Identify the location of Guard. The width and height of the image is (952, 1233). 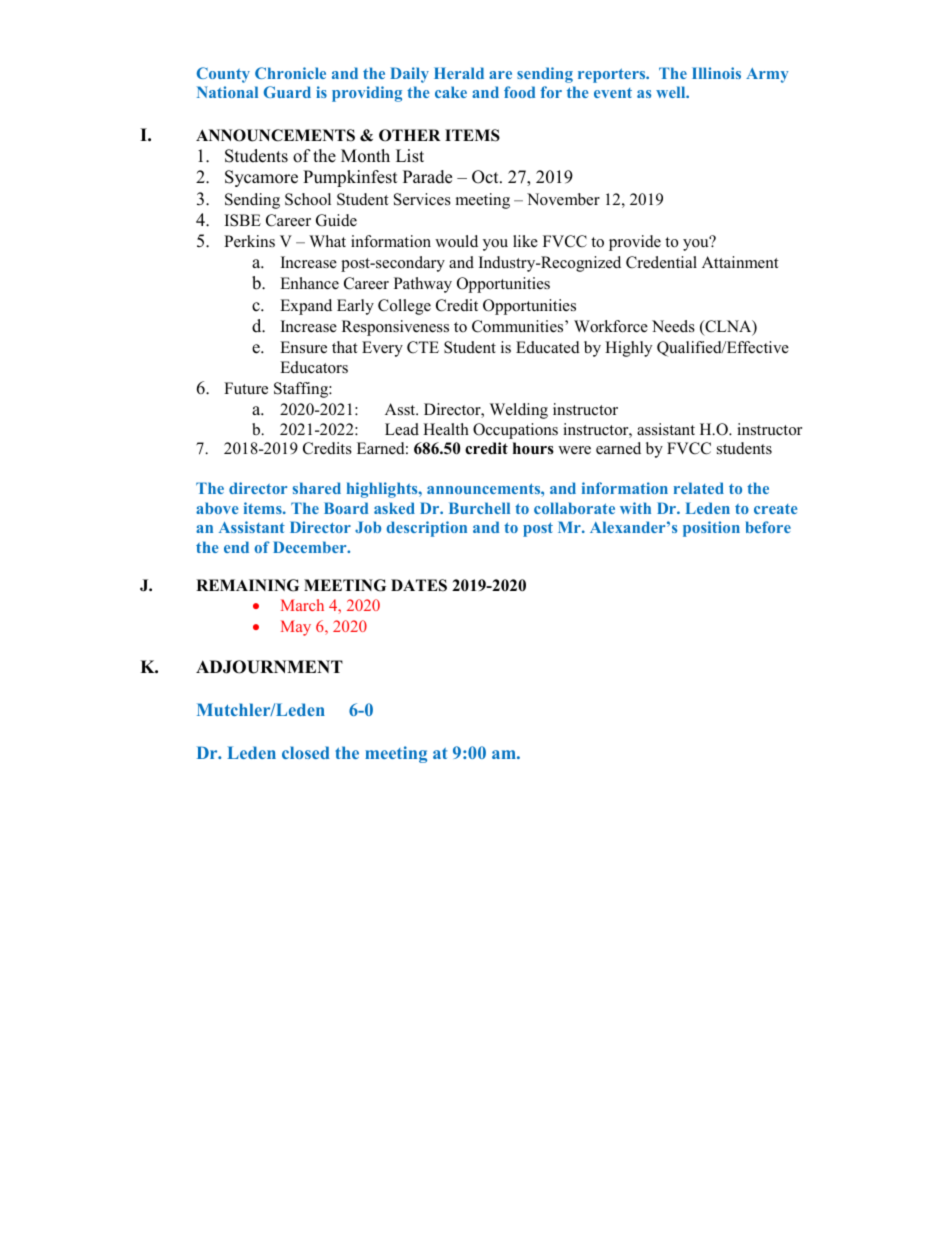
(287, 92).
